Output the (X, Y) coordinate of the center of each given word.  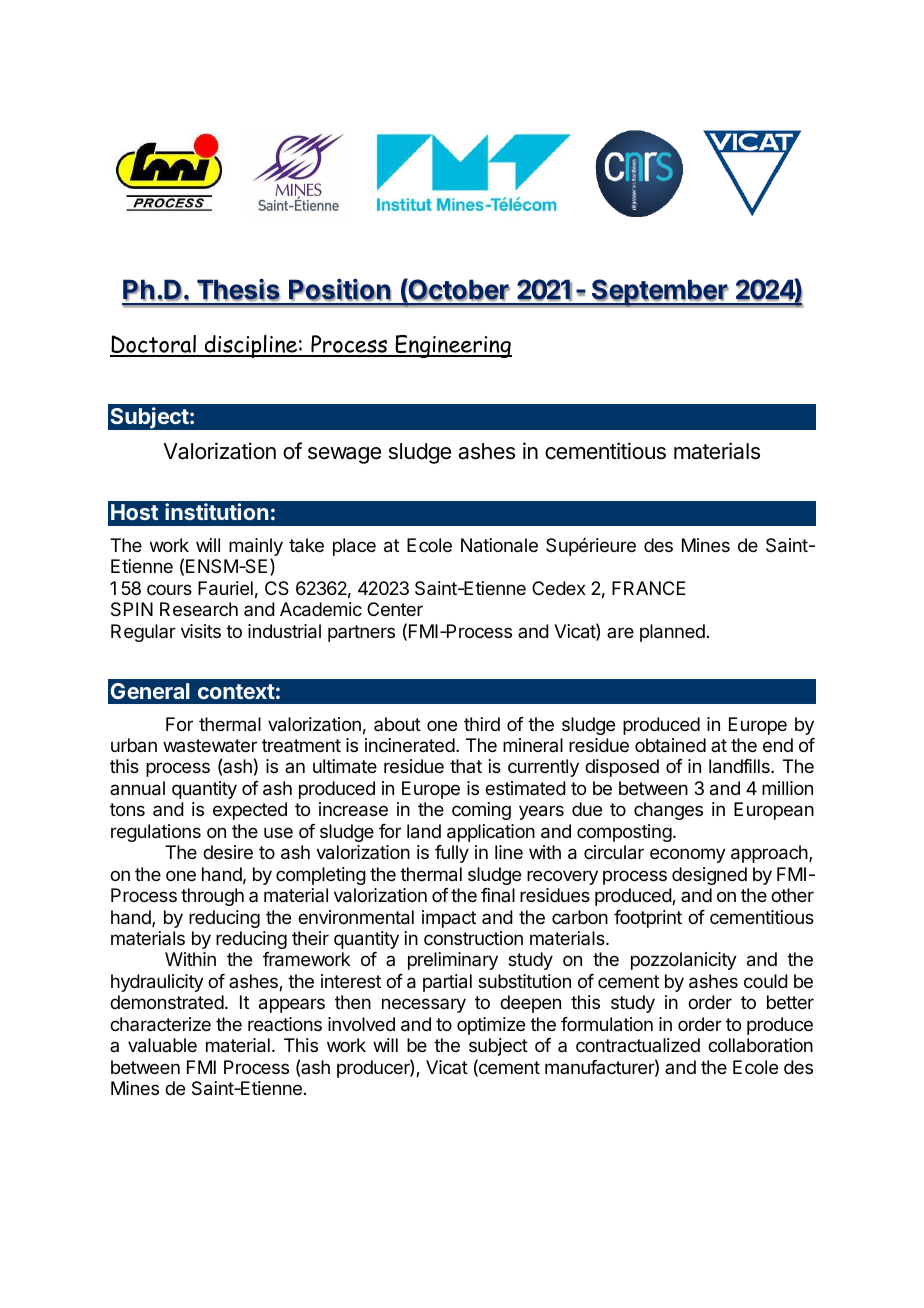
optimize (491, 1026)
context (236, 691)
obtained (670, 745)
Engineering (453, 346)
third (482, 724)
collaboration (760, 1045)
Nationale (499, 545)
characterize (160, 1024)
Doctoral (154, 345)
